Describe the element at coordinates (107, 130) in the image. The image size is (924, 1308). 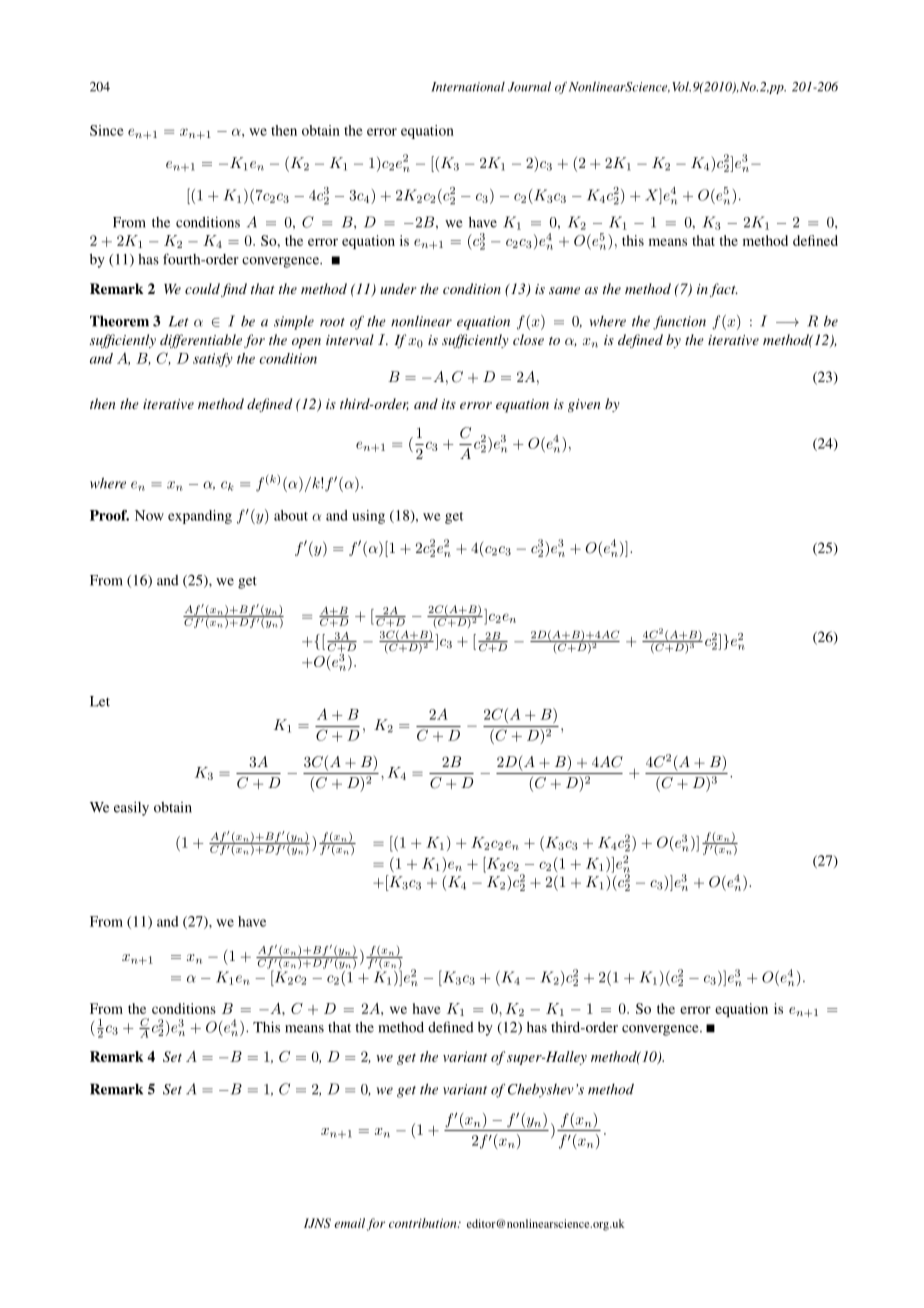
I see `Since` at that location.
